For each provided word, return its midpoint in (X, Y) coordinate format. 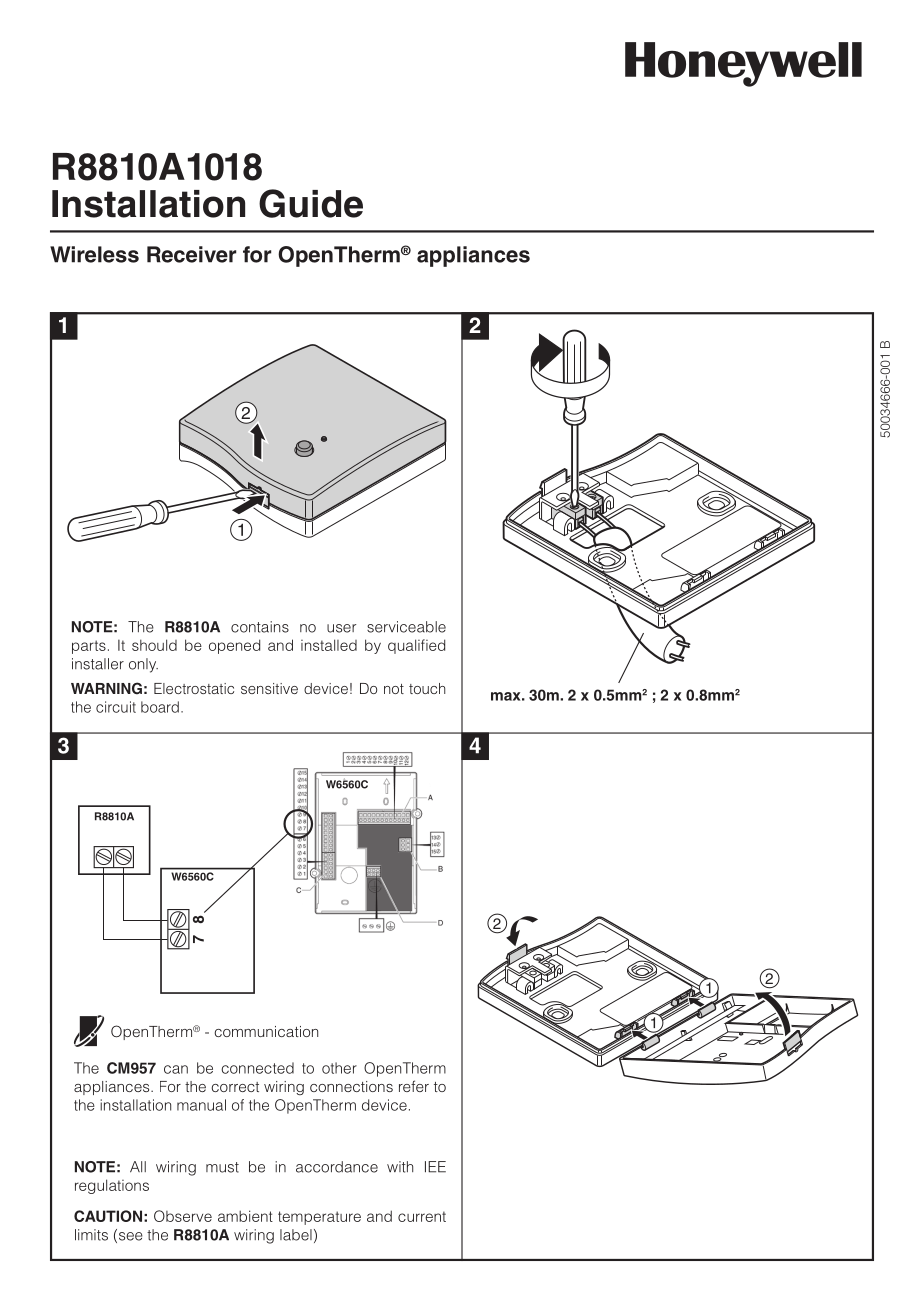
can (176, 1069)
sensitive (269, 688)
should (154, 645)
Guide (311, 203)
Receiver (191, 254)
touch (427, 688)
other (339, 1068)
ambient (245, 1216)
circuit (116, 707)
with (400, 1167)
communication (266, 1031)
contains (260, 627)
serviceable (406, 627)
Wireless (94, 254)
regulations (112, 1186)
